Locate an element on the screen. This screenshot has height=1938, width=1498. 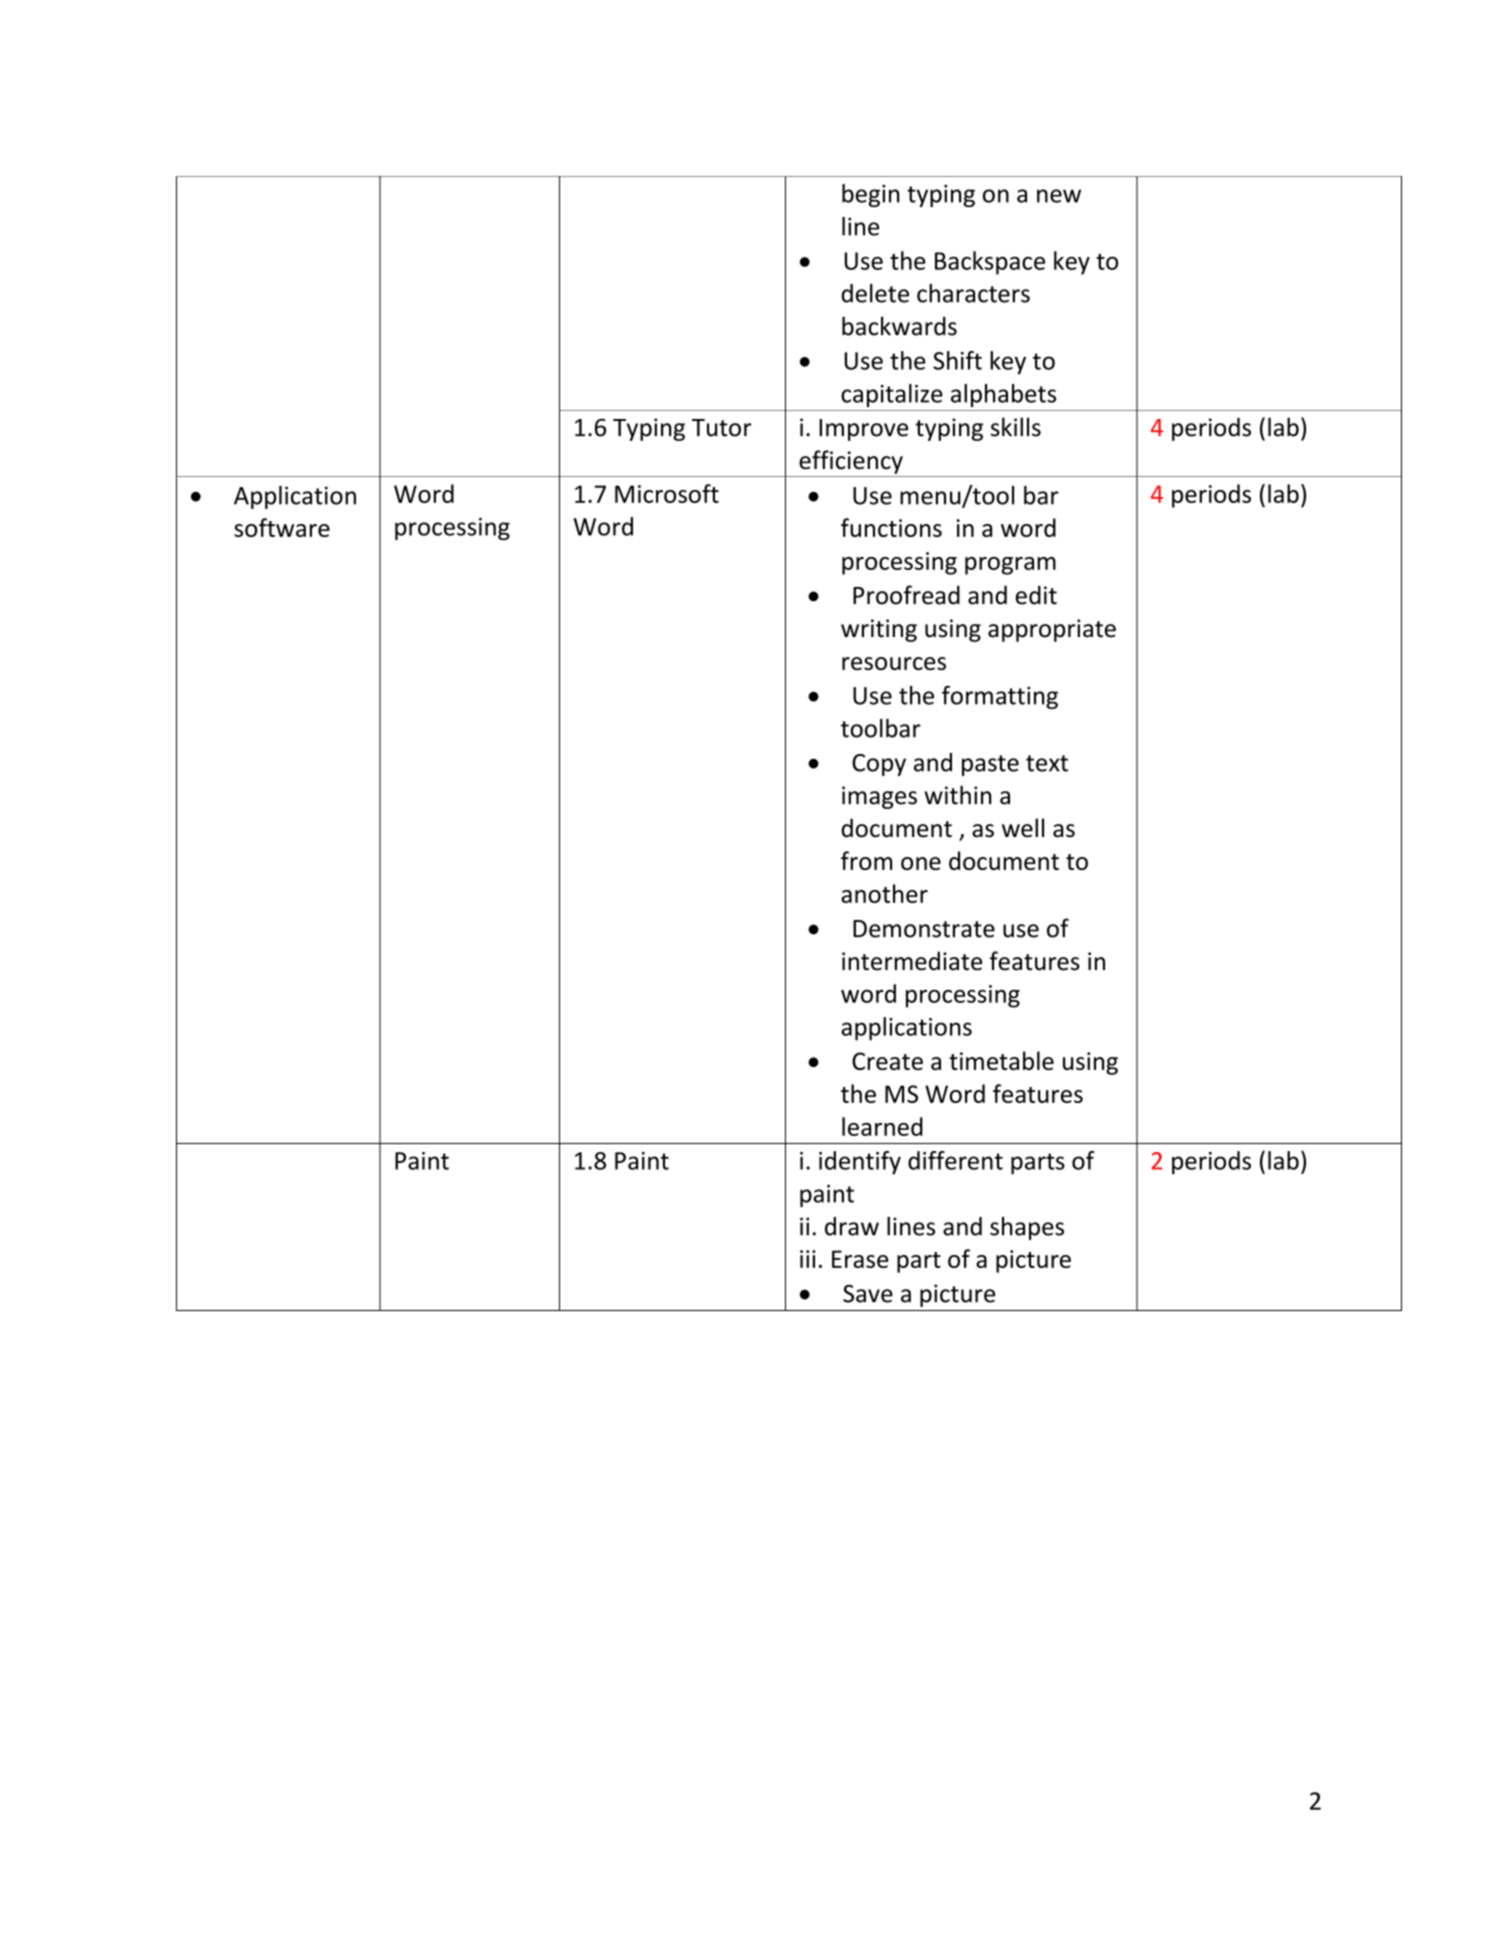
paste is located at coordinates (990, 765).
